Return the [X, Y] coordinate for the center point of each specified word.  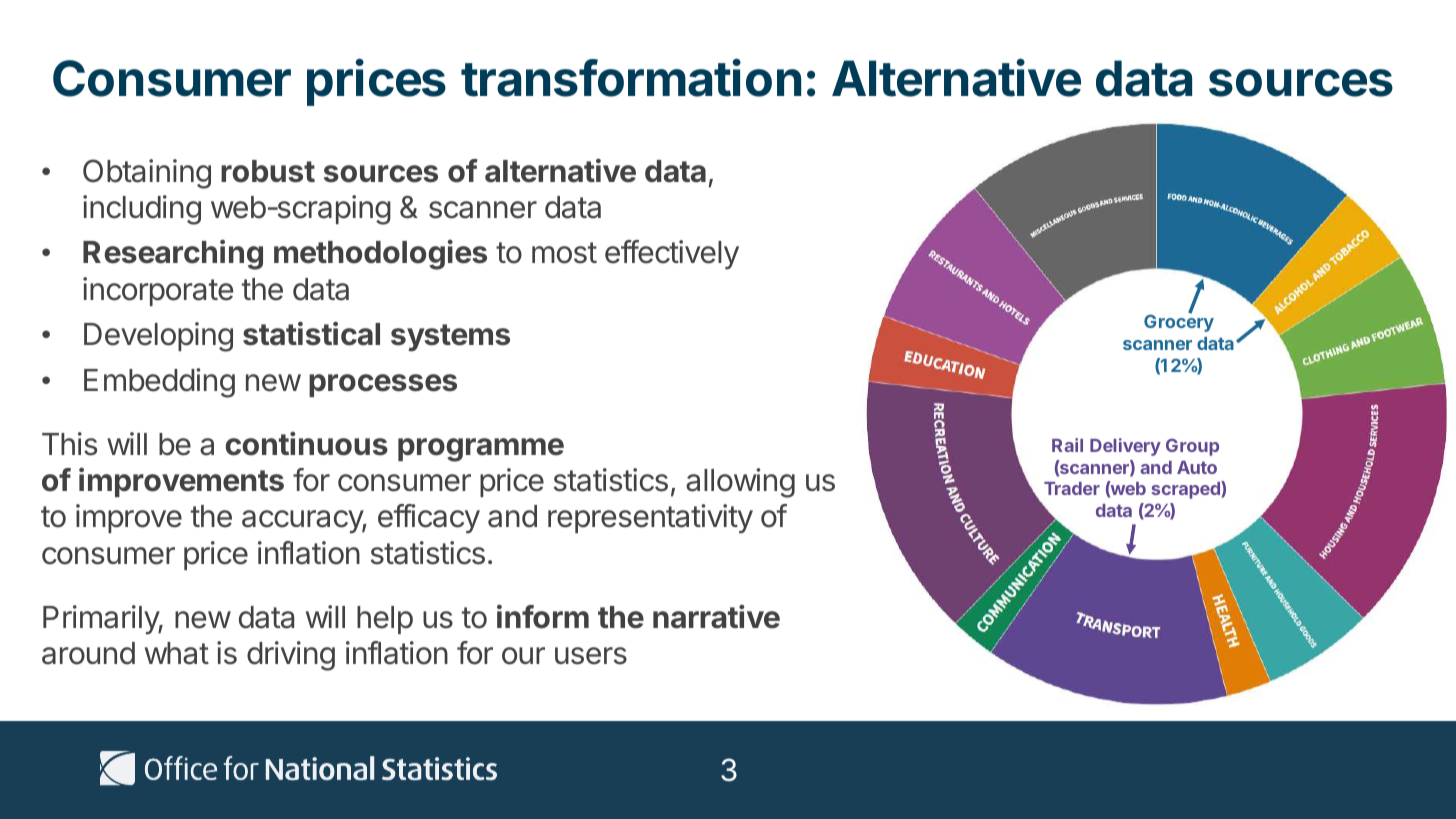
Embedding [159, 383]
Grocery [1179, 322]
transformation [631, 78]
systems [450, 338]
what [177, 653]
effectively [672, 255]
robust [268, 171]
